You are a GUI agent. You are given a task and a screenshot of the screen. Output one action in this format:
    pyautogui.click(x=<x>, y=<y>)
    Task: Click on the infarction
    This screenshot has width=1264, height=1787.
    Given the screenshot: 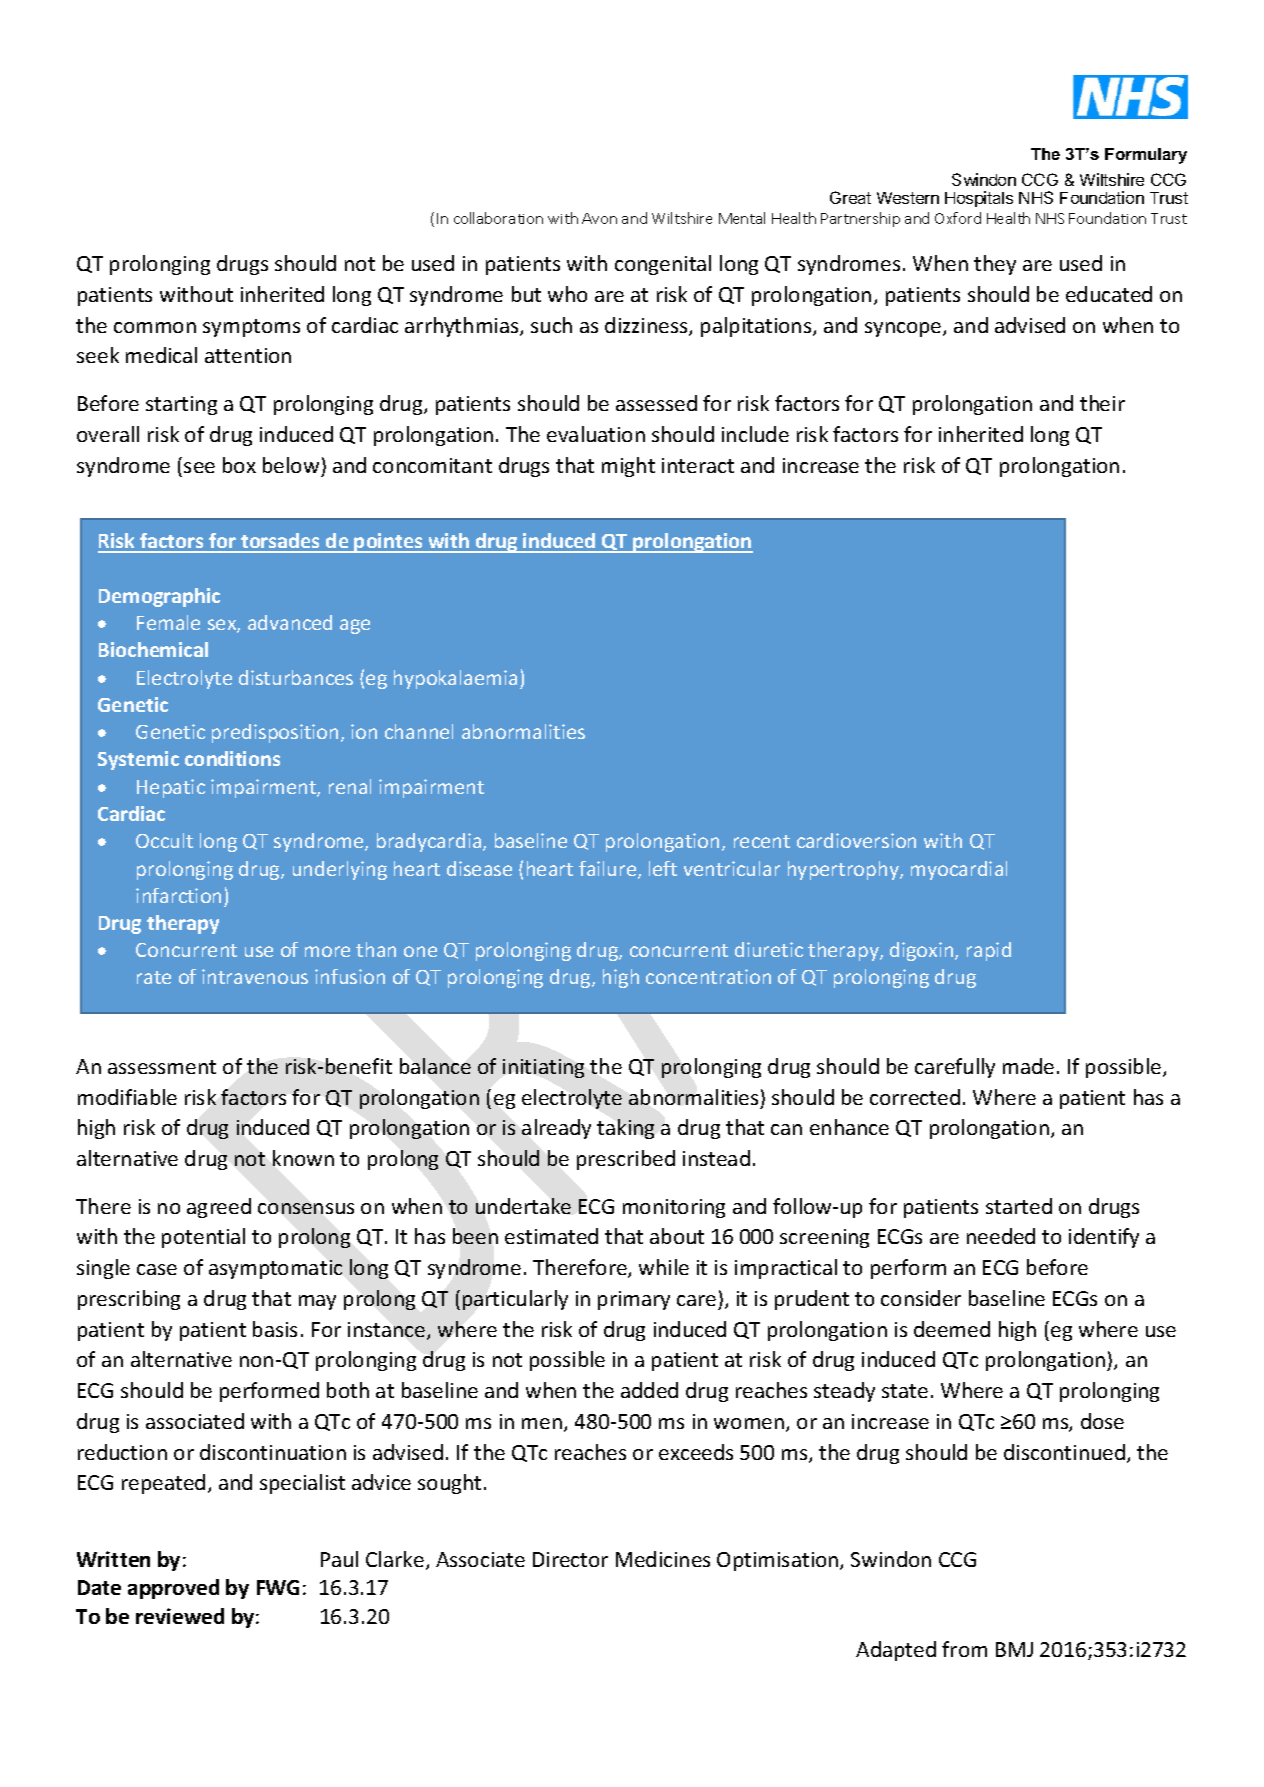 What is the action you would take?
    pyautogui.click(x=178, y=895)
